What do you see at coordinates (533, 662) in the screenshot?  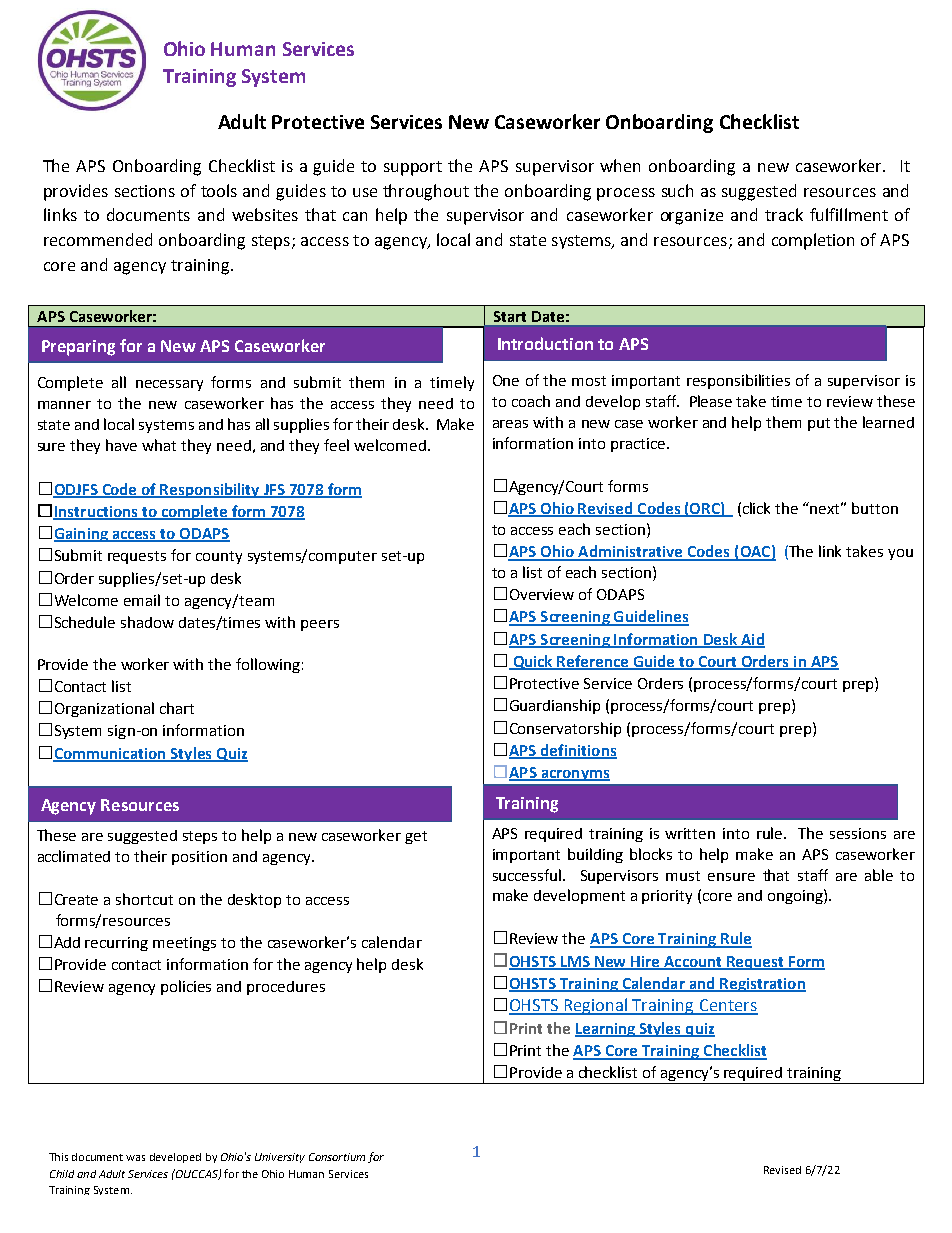 I see `Quick` at bounding box center [533, 662].
